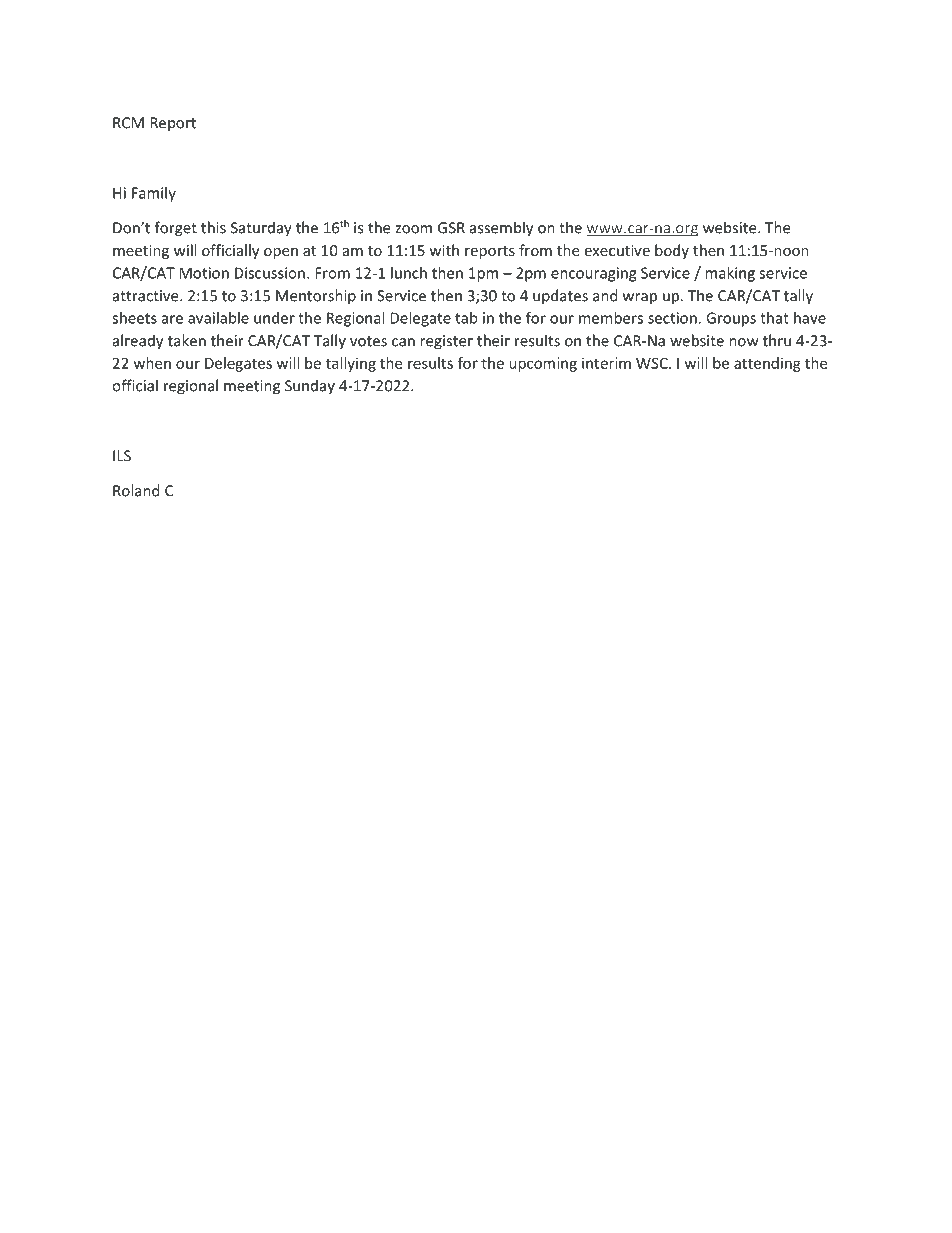 This screenshot has width=952, height=1233. I want to click on ILS, so click(122, 456).
